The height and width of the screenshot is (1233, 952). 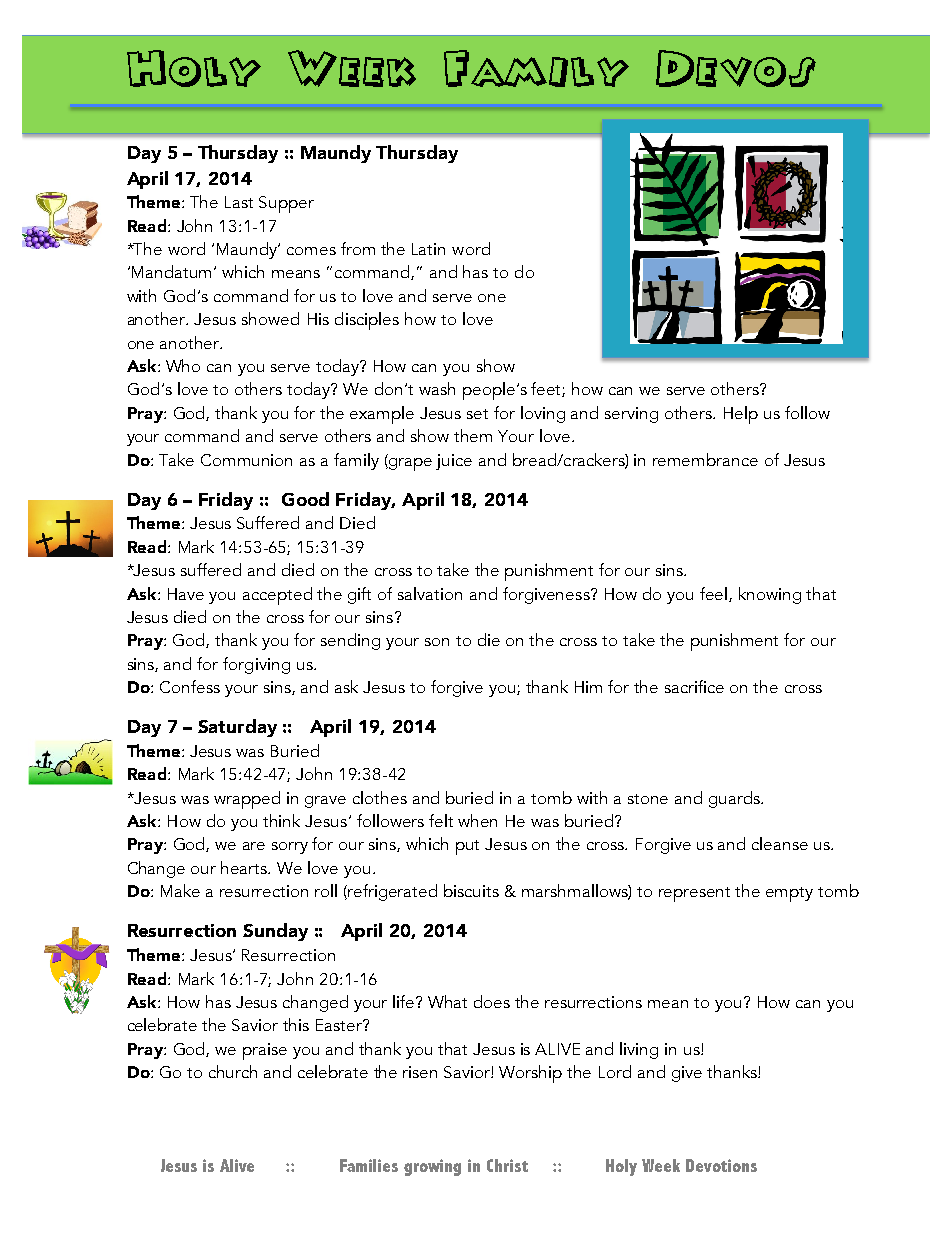 What do you see at coordinates (736, 68) in the screenshot?
I see `Devos` at bounding box center [736, 68].
